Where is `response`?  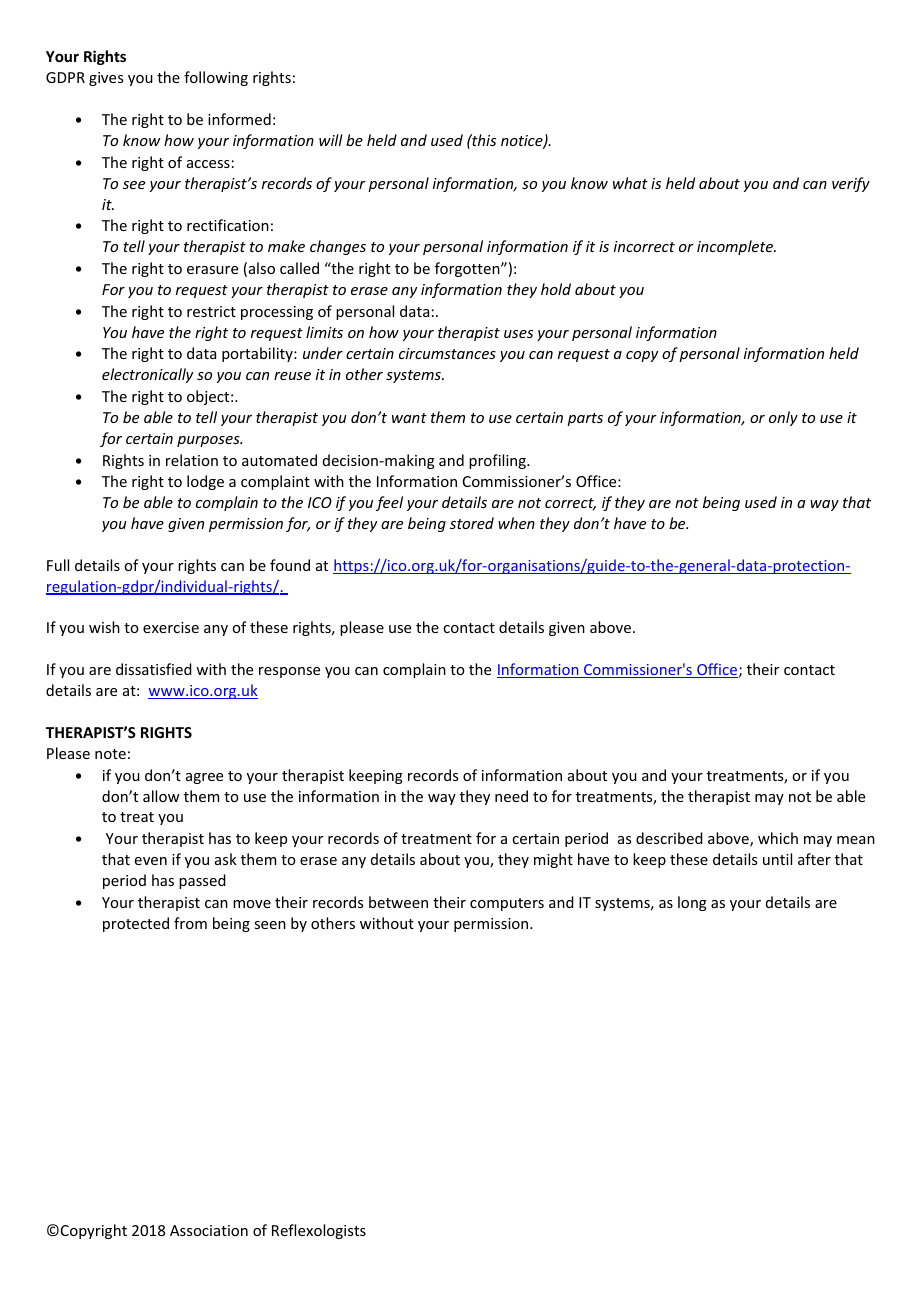 response is located at coordinates (289, 672).
